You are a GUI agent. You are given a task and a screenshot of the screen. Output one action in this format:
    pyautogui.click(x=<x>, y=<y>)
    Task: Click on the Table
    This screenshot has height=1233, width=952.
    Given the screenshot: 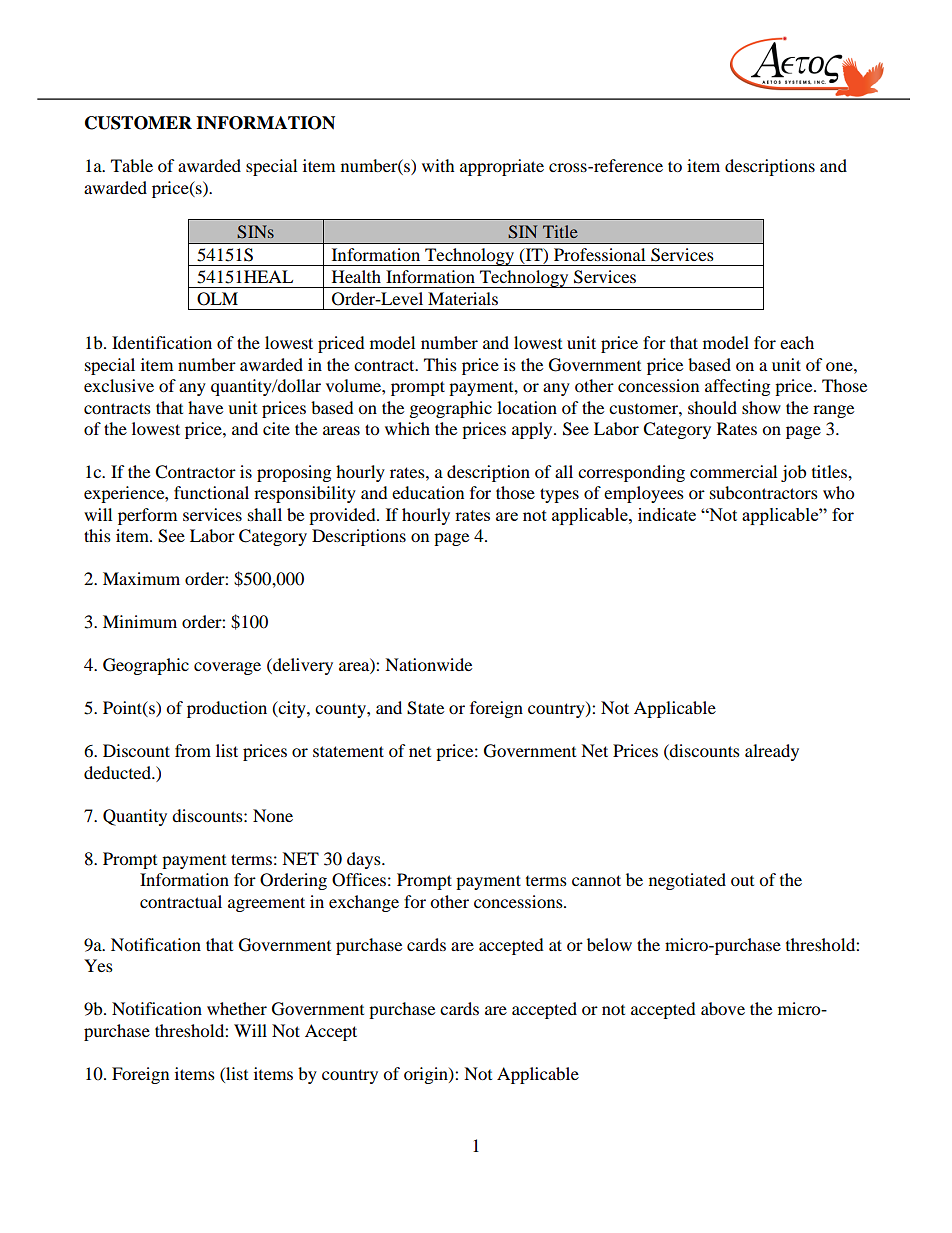 What is the action you would take?
    pyautogui.click(x=132, y=165)
